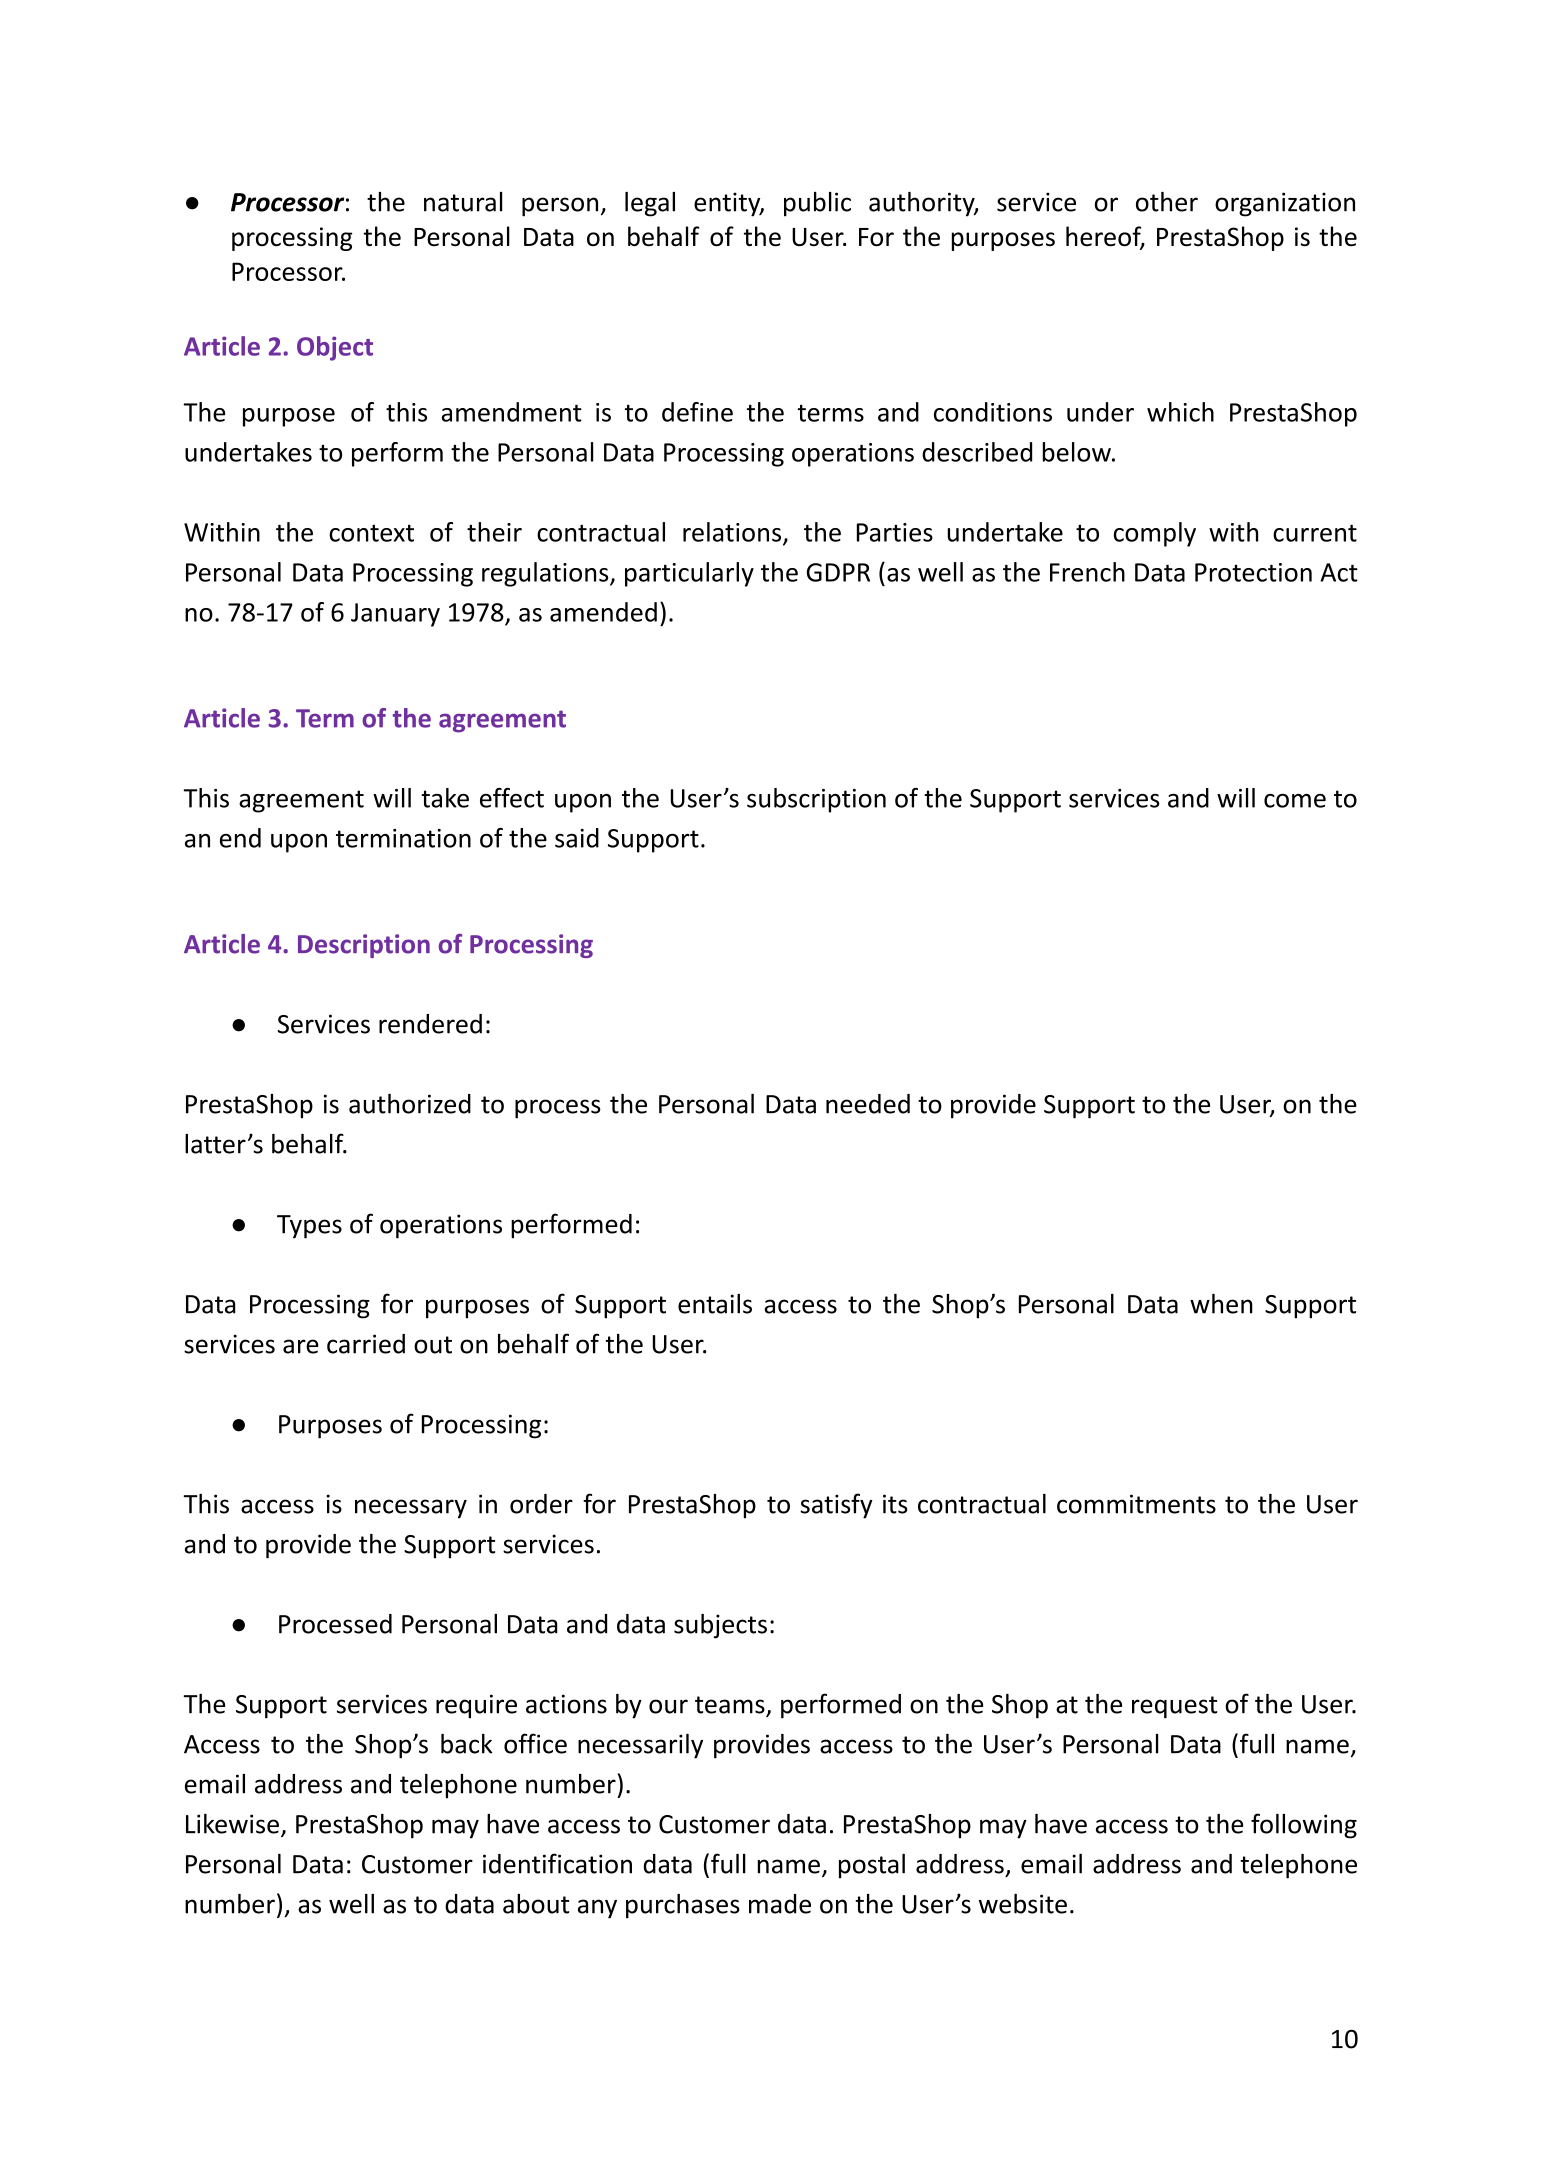 The image size is (1544, 2181). What do you see at coordinates (816, 800) in the page?
I see `subscription` at bounding box center [816, 800].
